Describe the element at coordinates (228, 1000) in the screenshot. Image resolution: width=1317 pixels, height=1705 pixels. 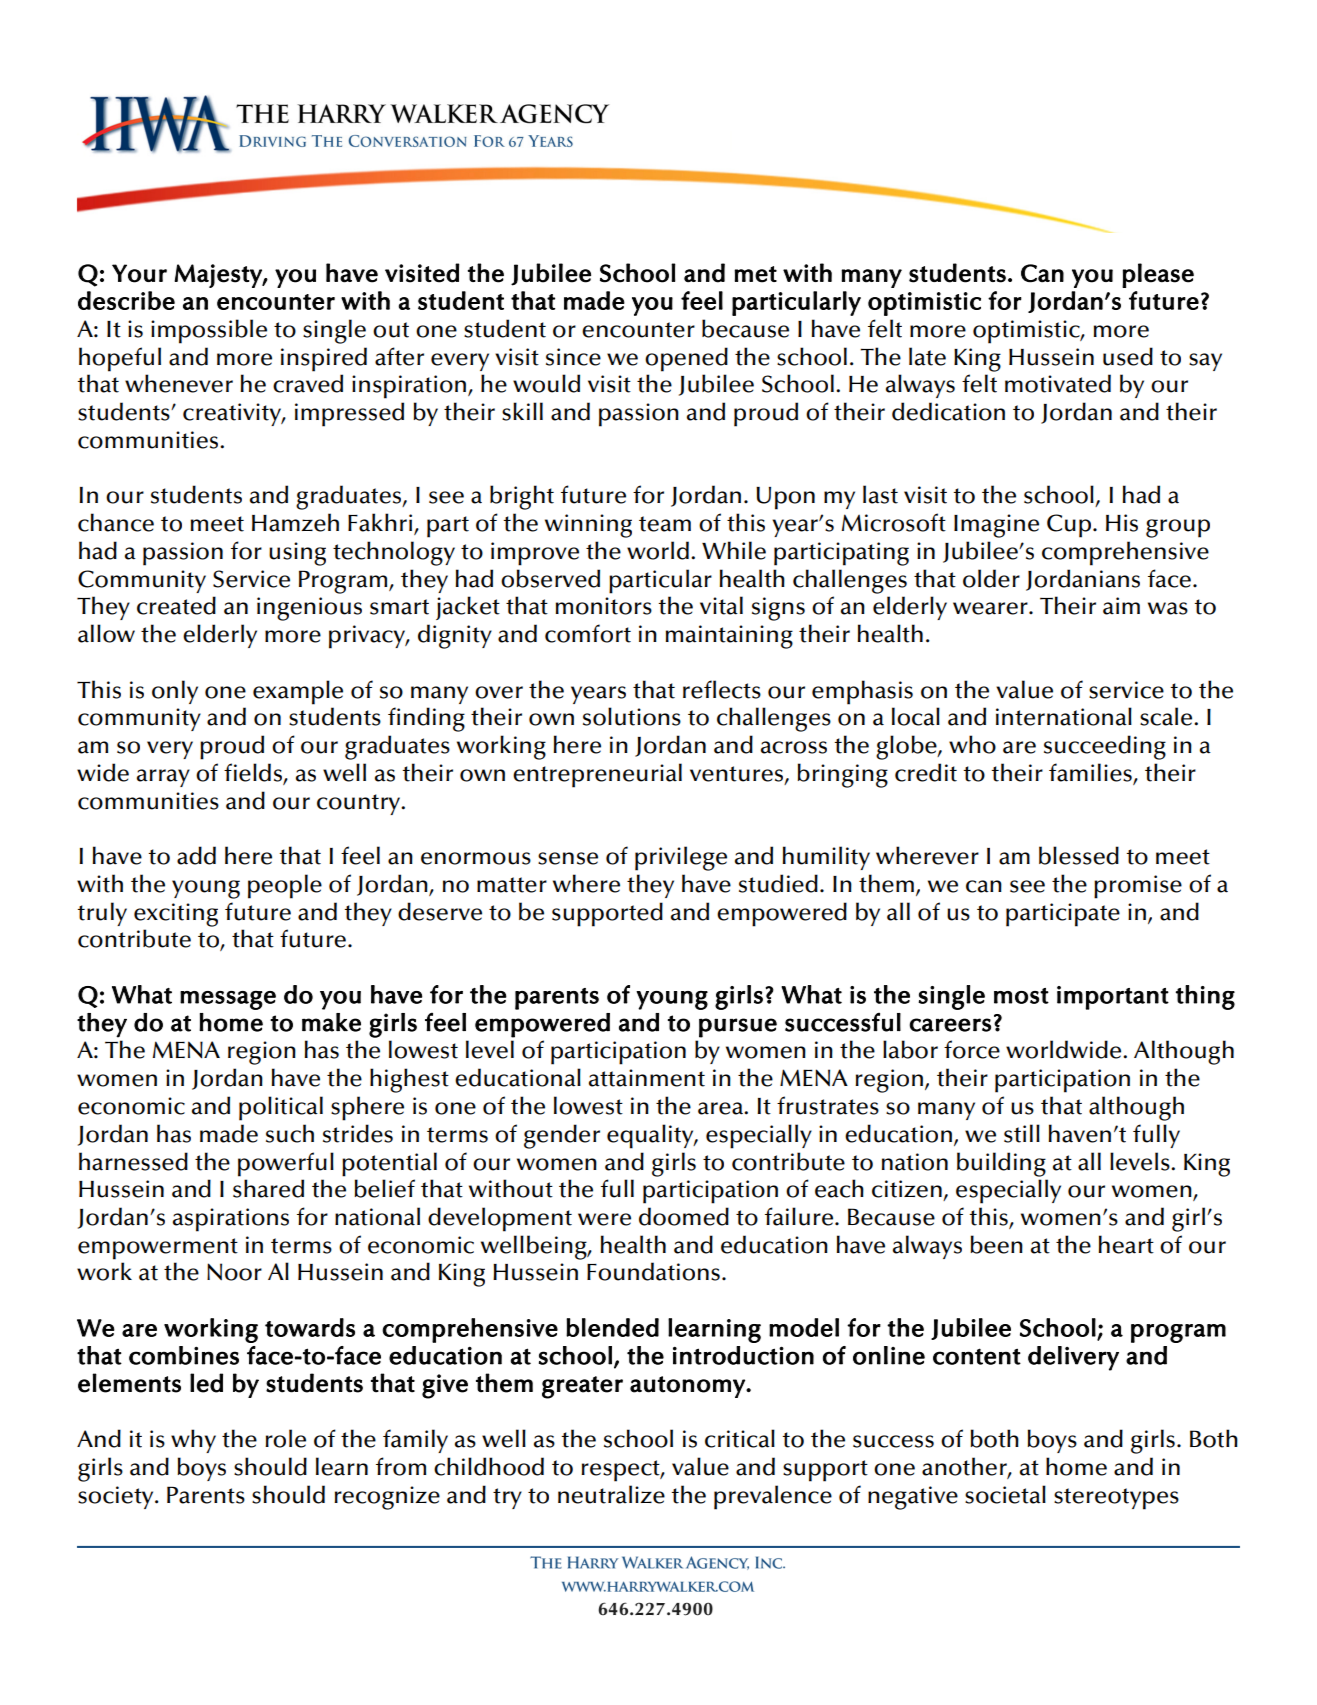
I see `message` at that location.
